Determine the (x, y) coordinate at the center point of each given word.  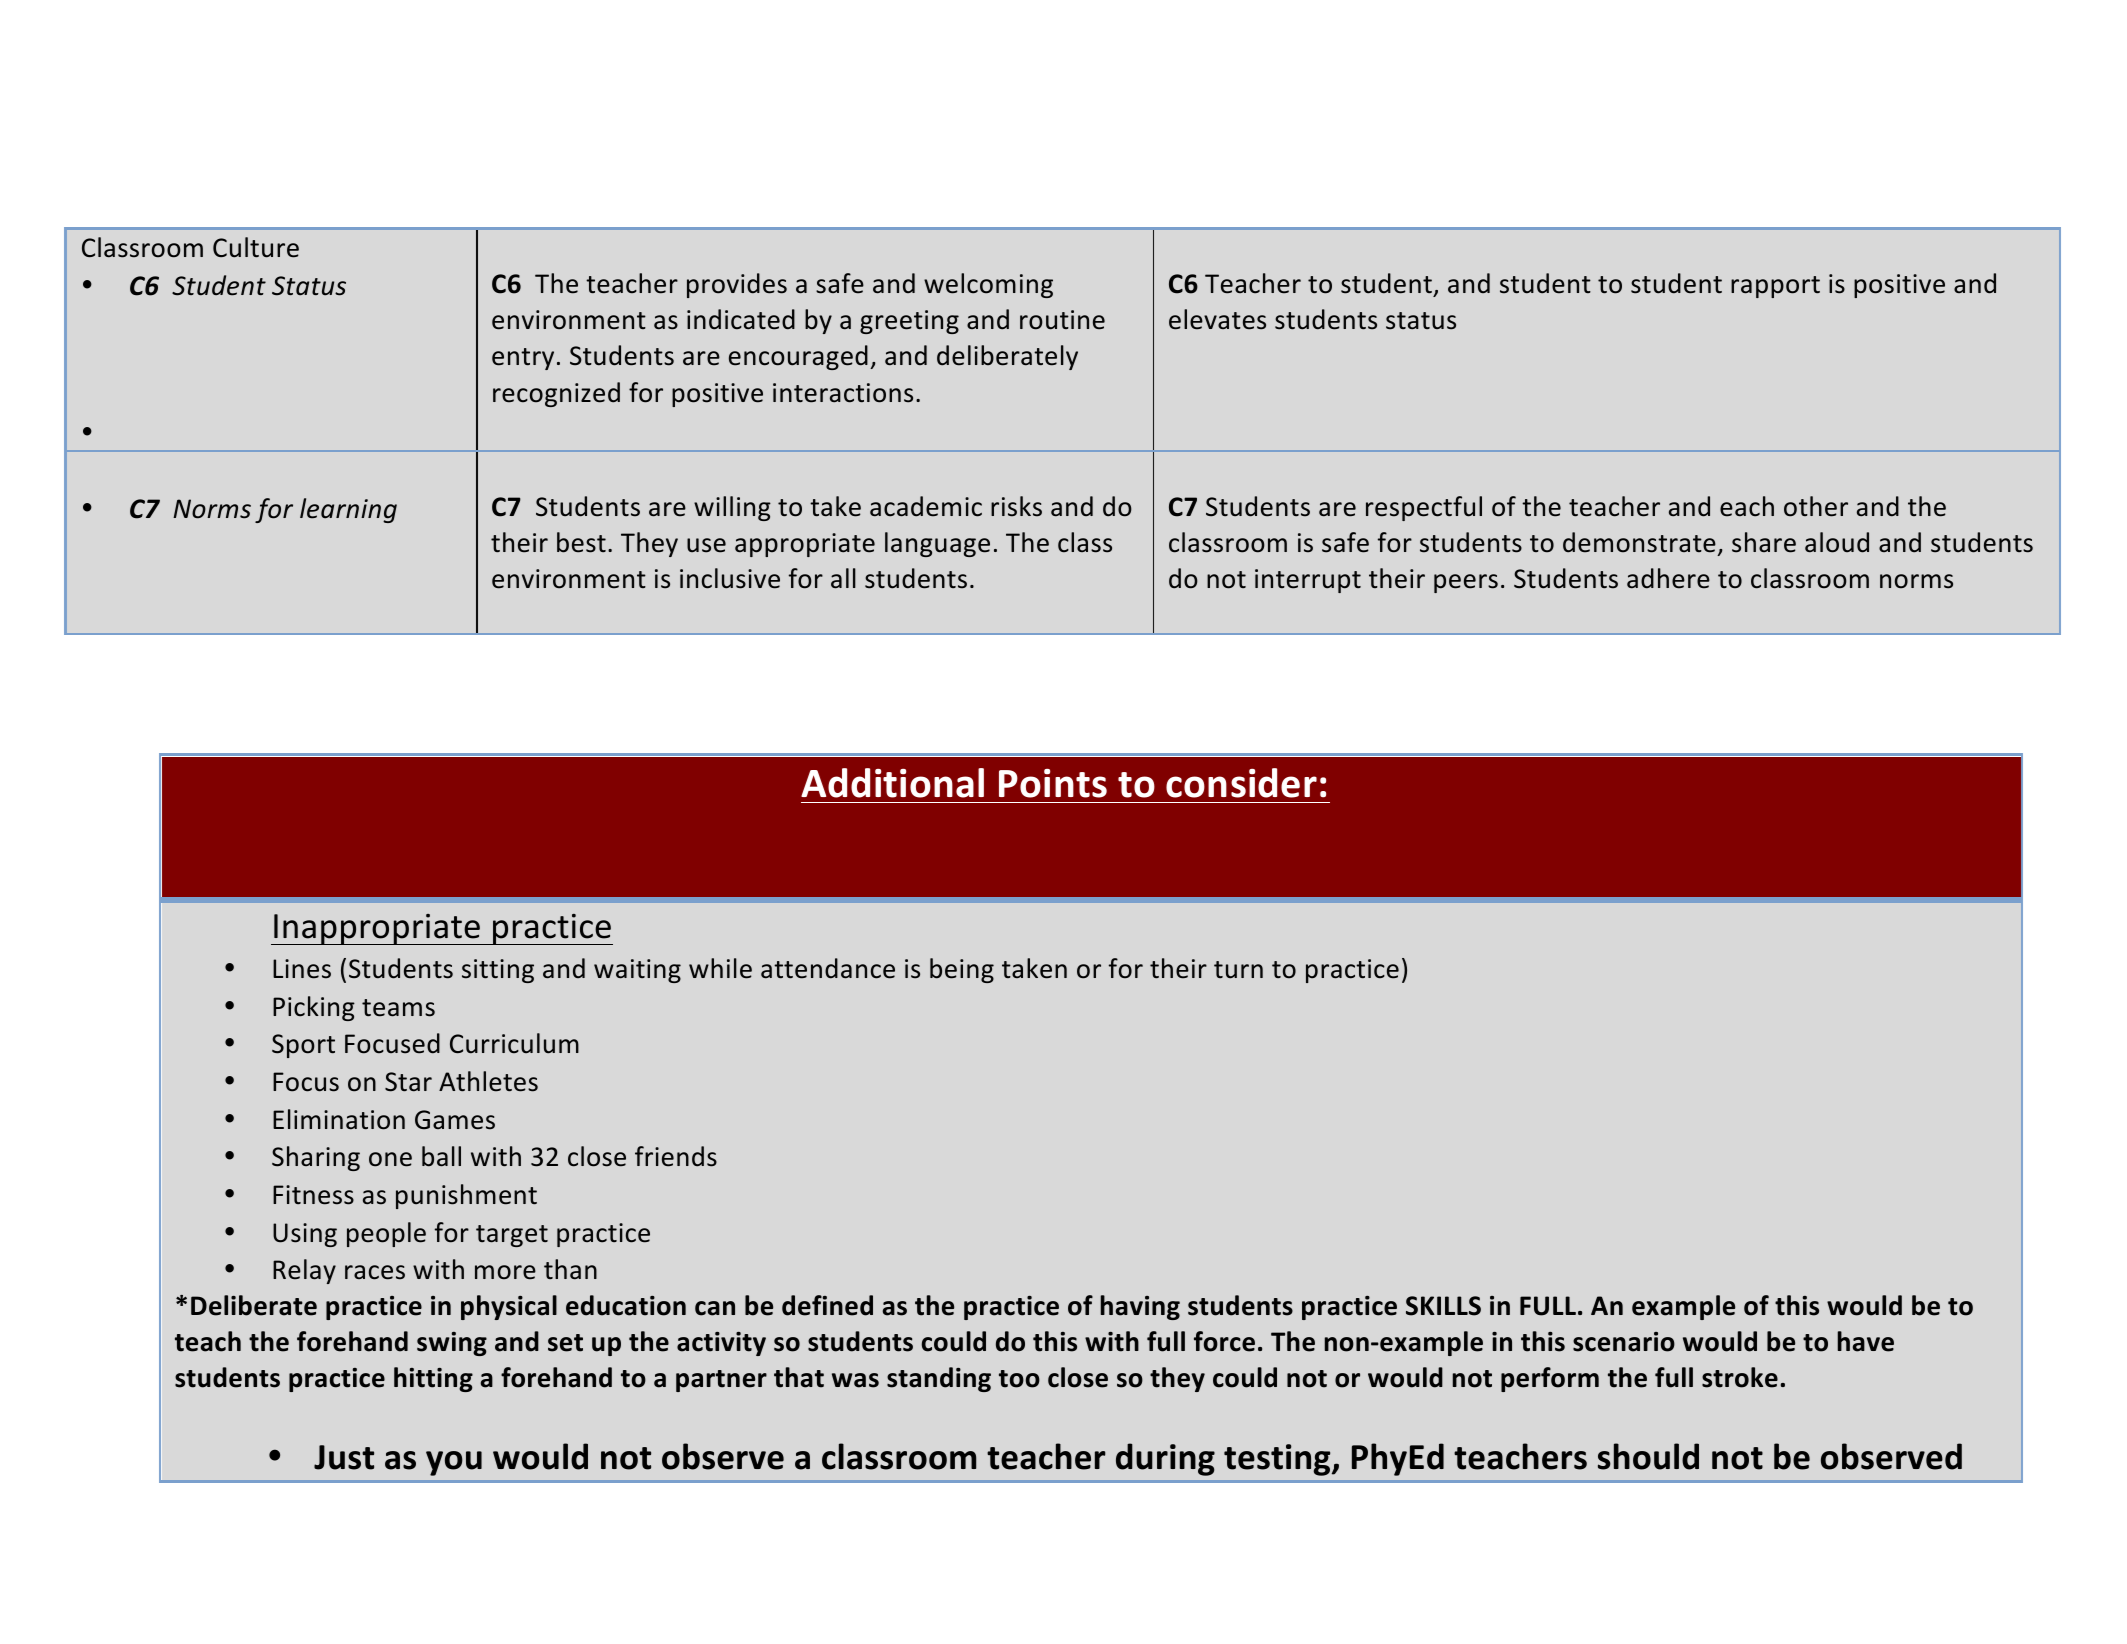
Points (1053, 783)
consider (1241, 783)
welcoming (988, 285)
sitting (498, 971)
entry (523, 359)
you (454, 1463)
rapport (1775, 287)
